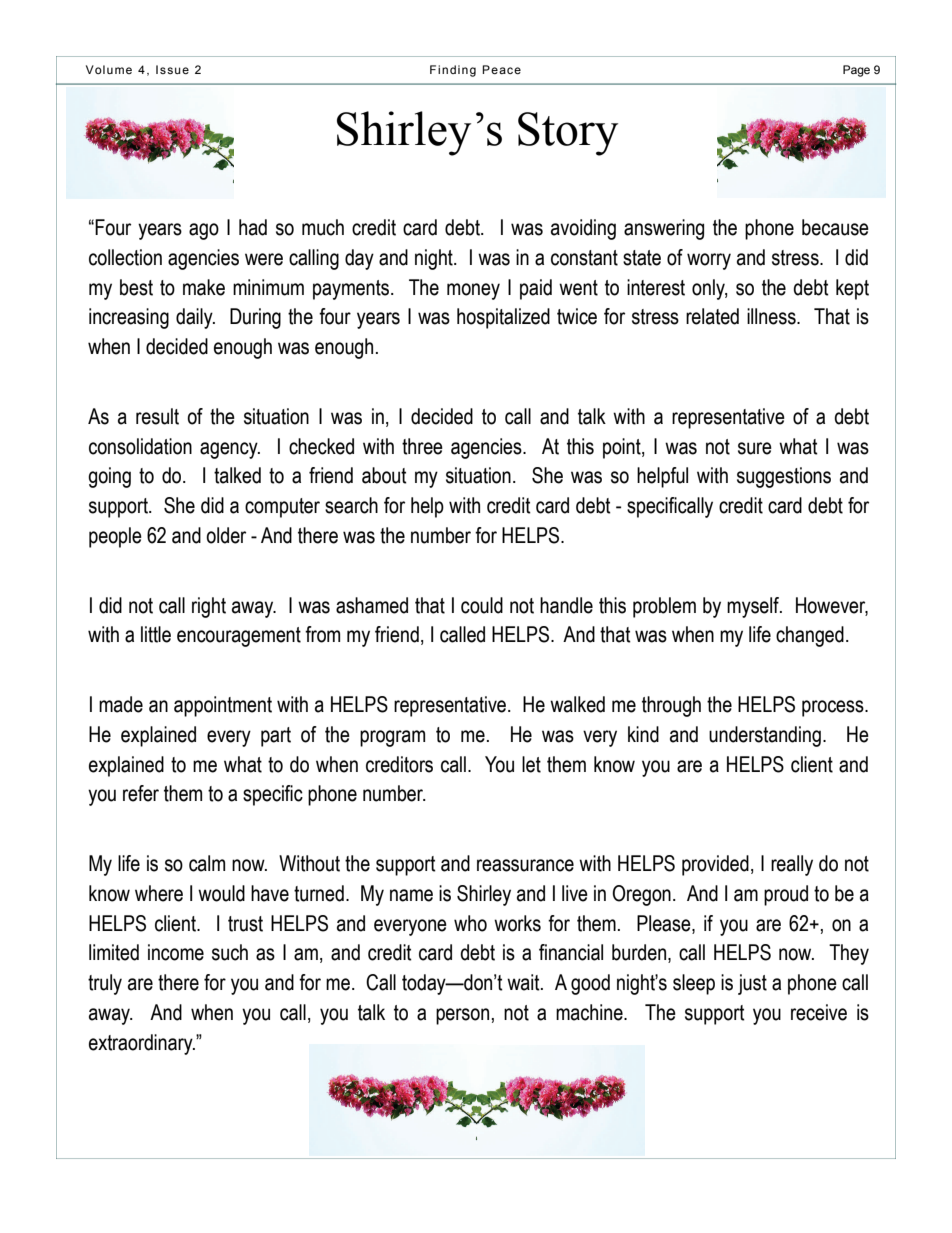 The width and height of the page is (952, 1233). I want to click on extraordinary, so click(142, 1044).
